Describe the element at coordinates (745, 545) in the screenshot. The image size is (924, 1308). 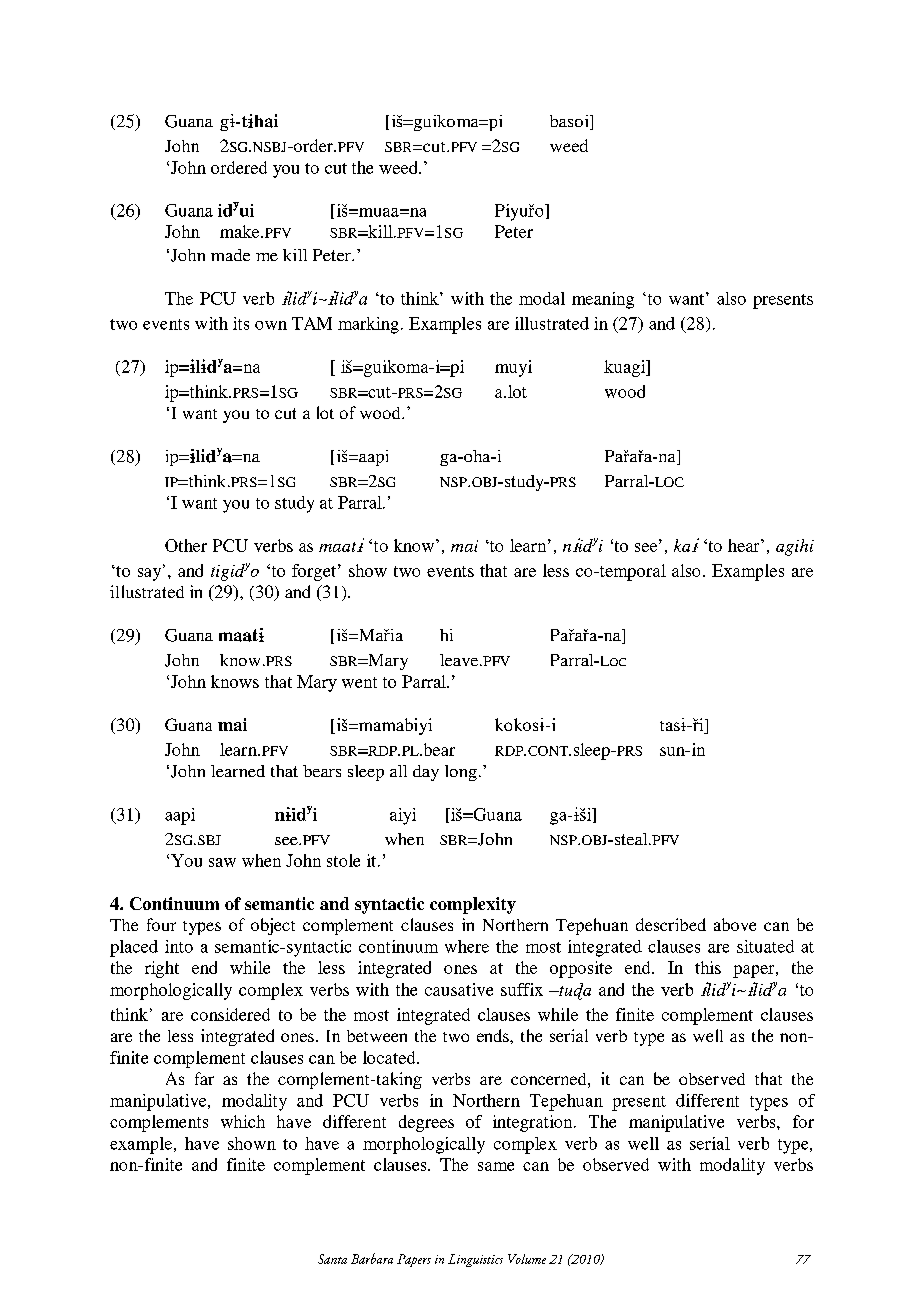
I see `hear` at that location.
